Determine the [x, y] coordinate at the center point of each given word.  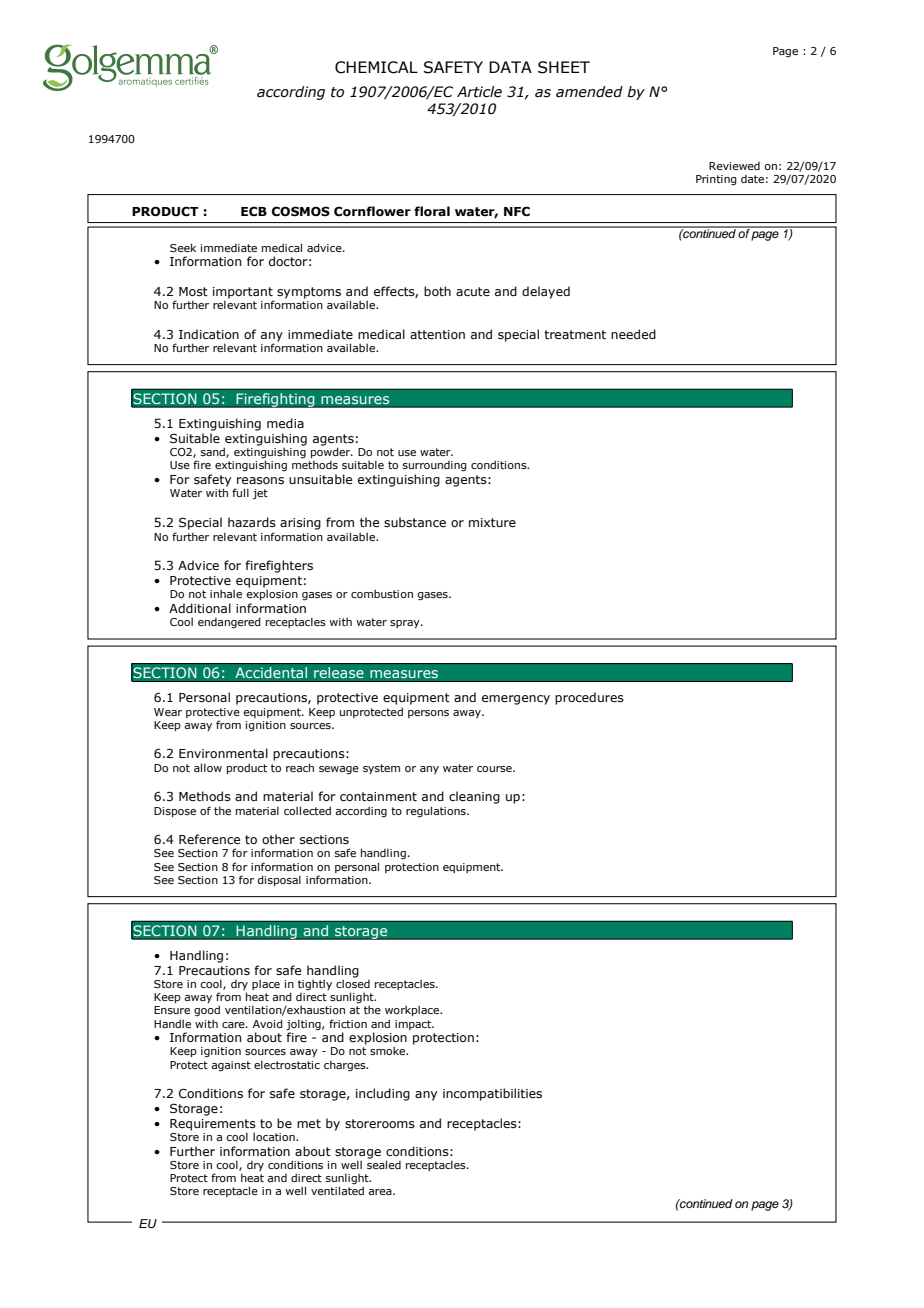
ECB [254, 211]
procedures [589, 698]
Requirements [213, 1126]
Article [479, 92]
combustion [382, 593]
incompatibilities [492, 1094]
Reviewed [734, 166]
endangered [229, 623]
